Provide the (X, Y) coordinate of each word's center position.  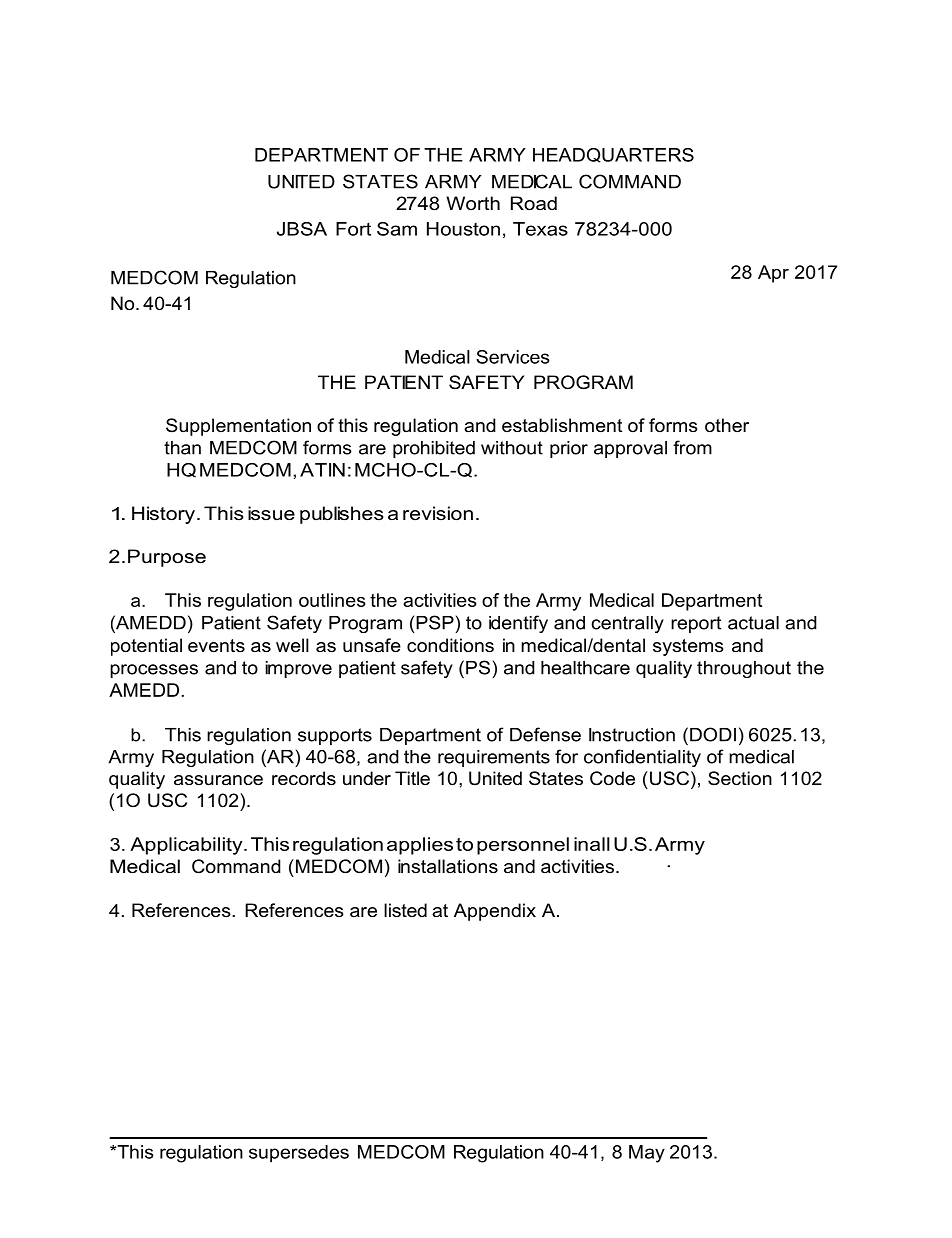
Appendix (495, 912)
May (647, 1154)
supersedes (299, 1154)
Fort (353, 229)
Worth (473, 203)
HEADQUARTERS (613, 155)
